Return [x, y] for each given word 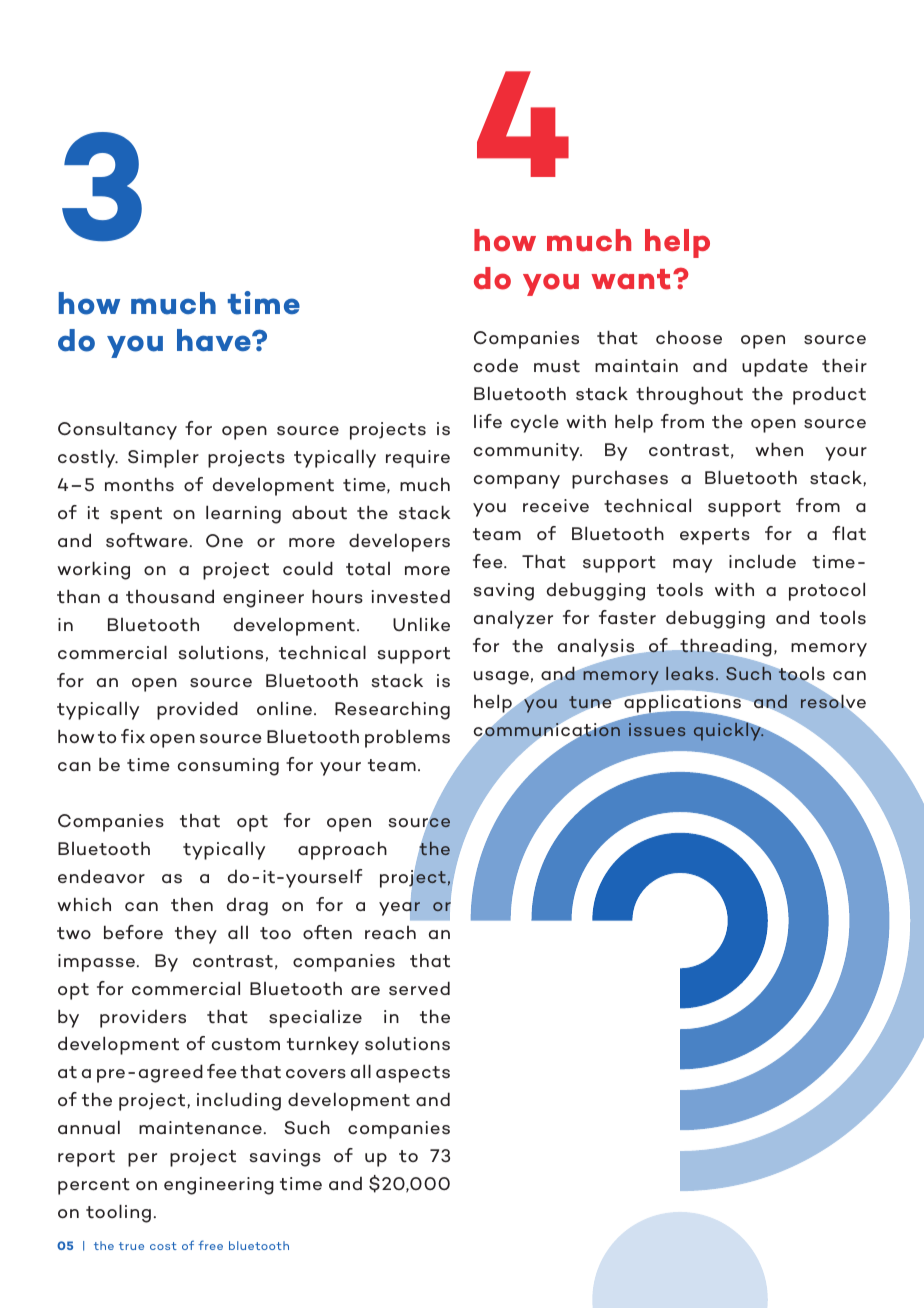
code [496, 365]
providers [143, 1019]
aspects [413, 1074]
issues [657, 729]
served [419, 988]
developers [399, 542]
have [215, 340]
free [210, 1245]
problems [407, 738]
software [147, 540]
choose [689, 338]
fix [133, 736]
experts [715, 536]
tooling [118, 1213]
